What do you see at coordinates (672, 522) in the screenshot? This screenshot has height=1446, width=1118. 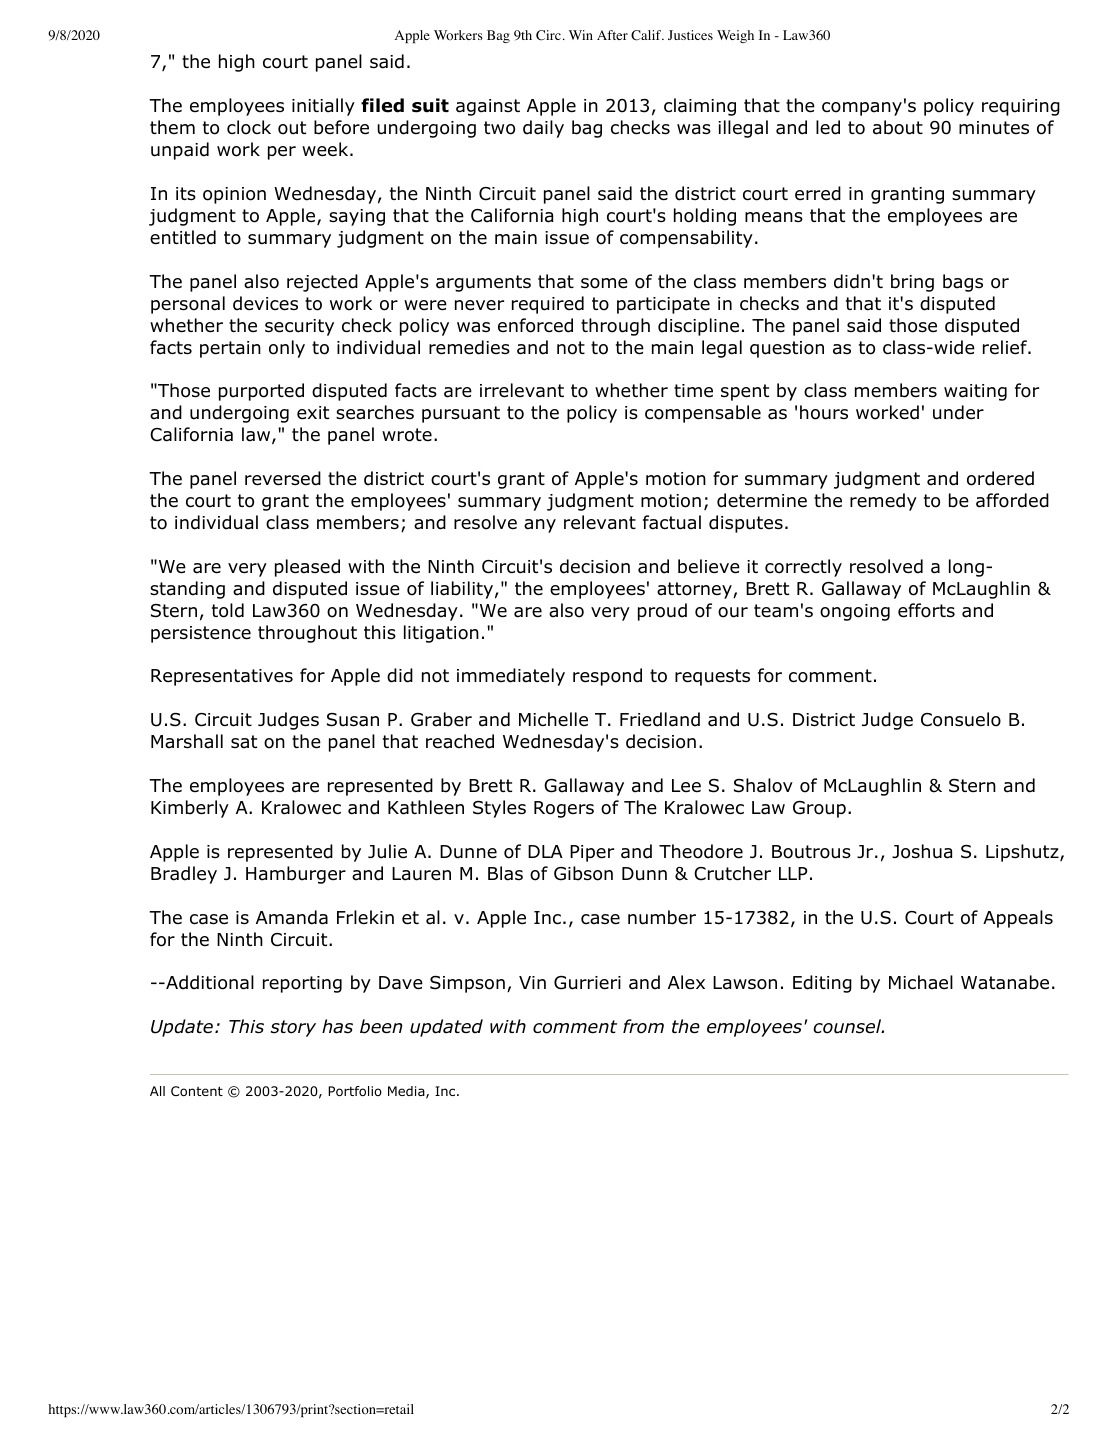 I see `factual` at bounding box center [672, 522].
